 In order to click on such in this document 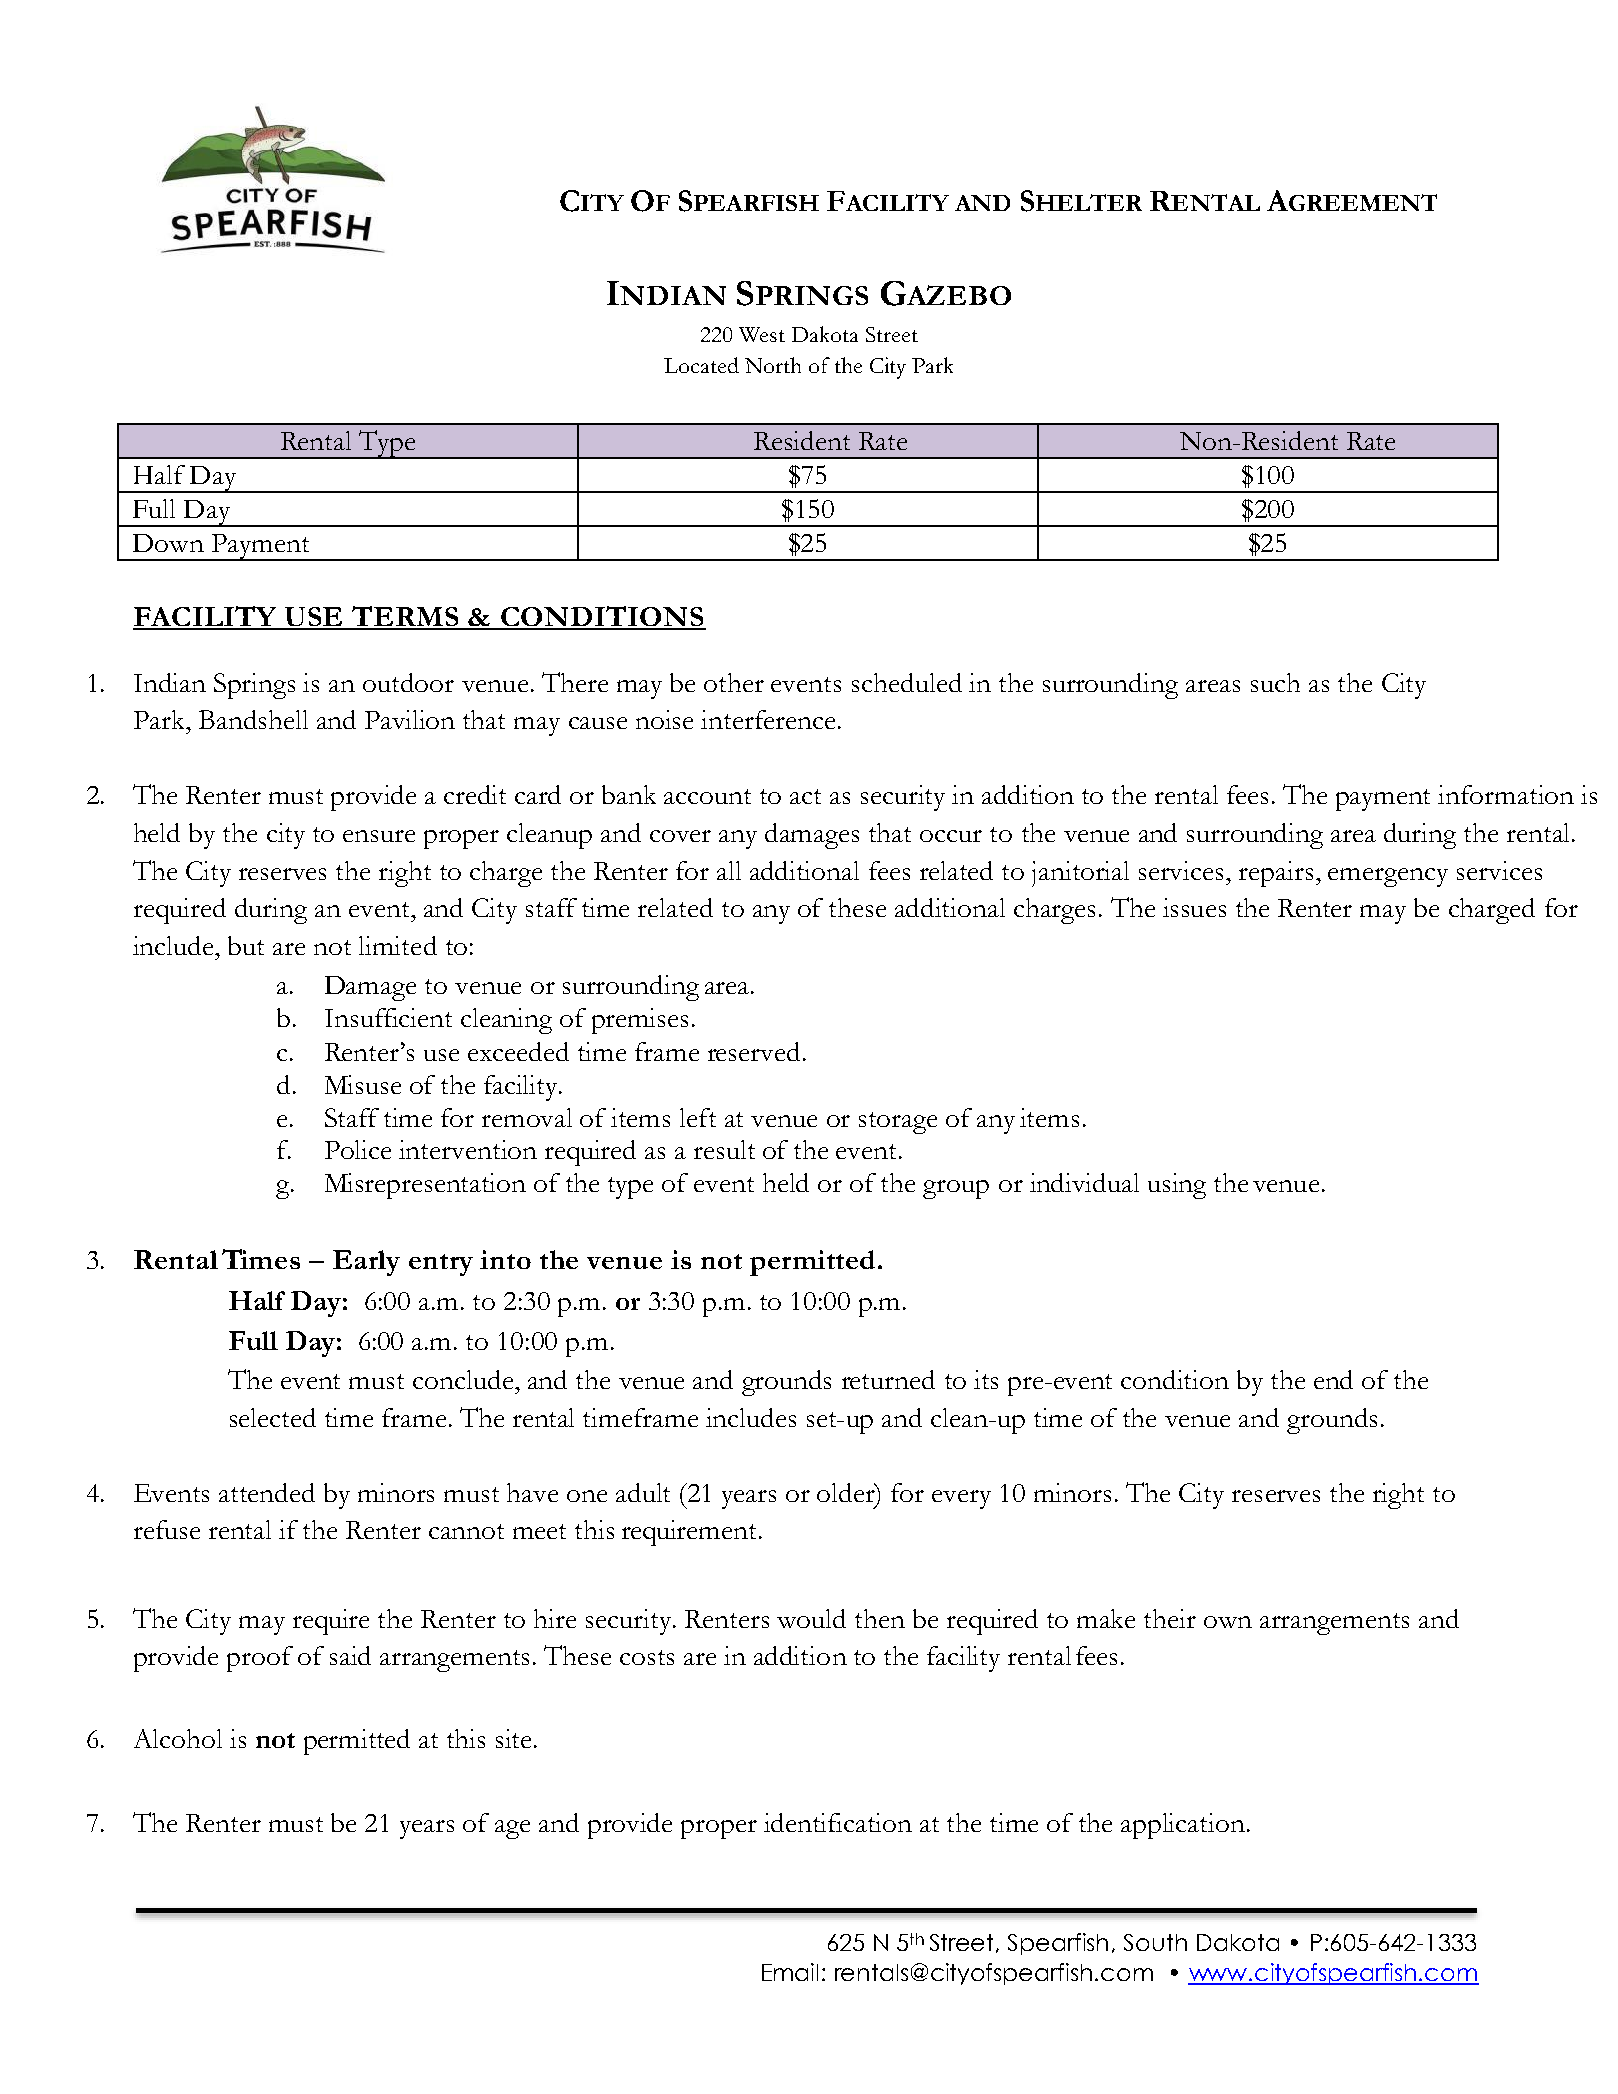, I will do `click(1275, 682)`.
